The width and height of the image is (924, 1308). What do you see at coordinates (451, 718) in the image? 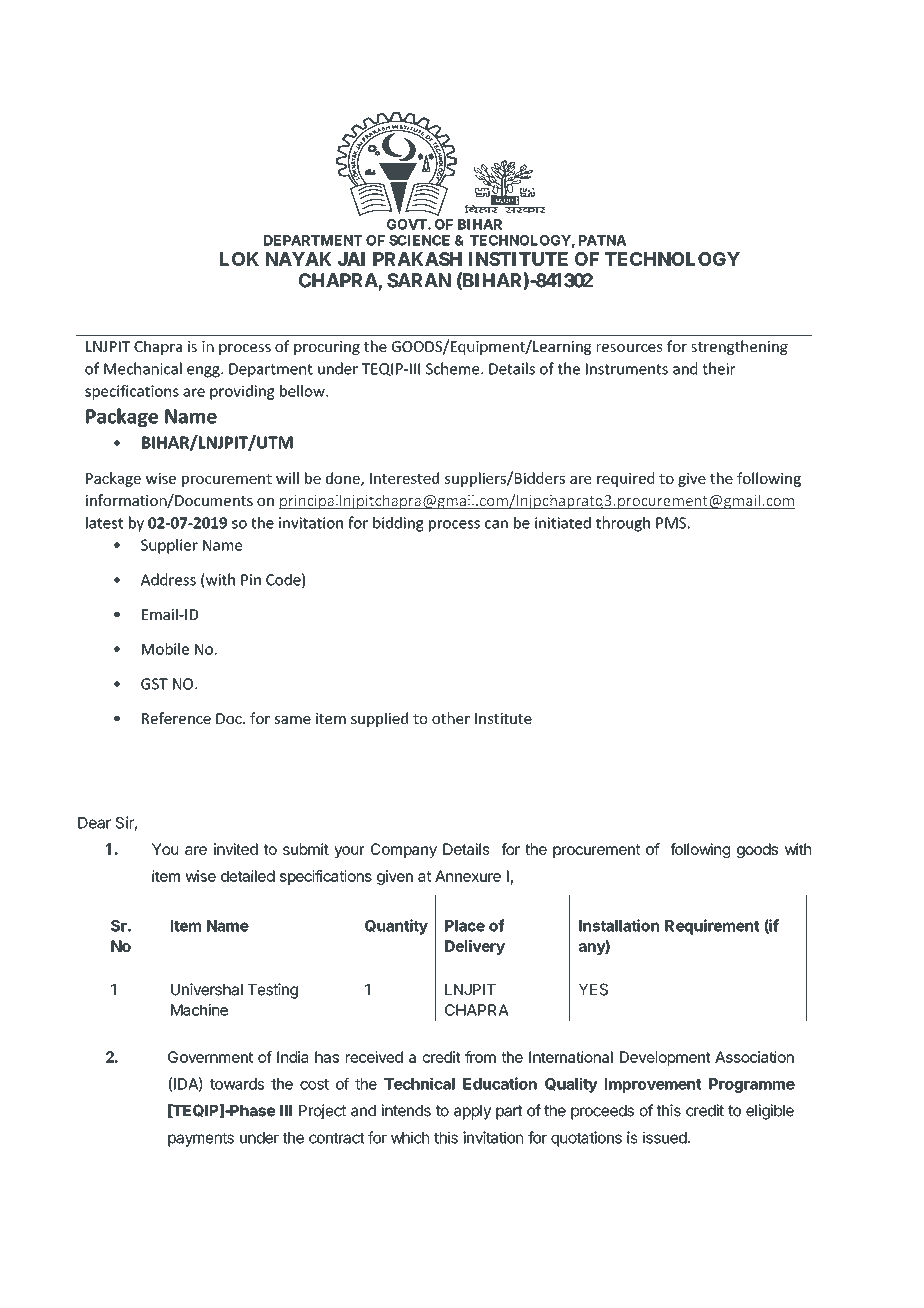
I see `other` at bounding box center [451, 718].
